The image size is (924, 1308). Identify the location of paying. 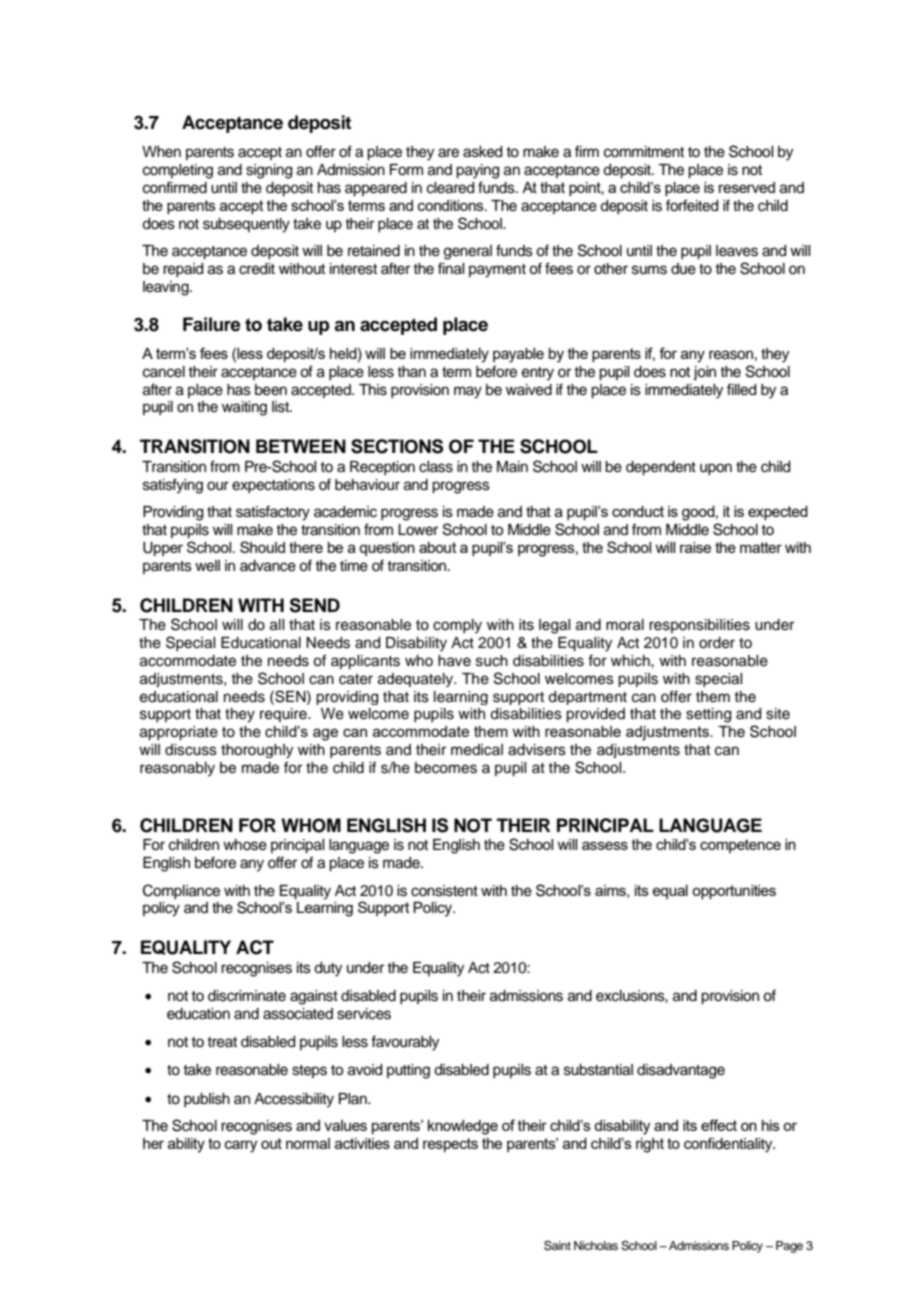
(477, 171).
